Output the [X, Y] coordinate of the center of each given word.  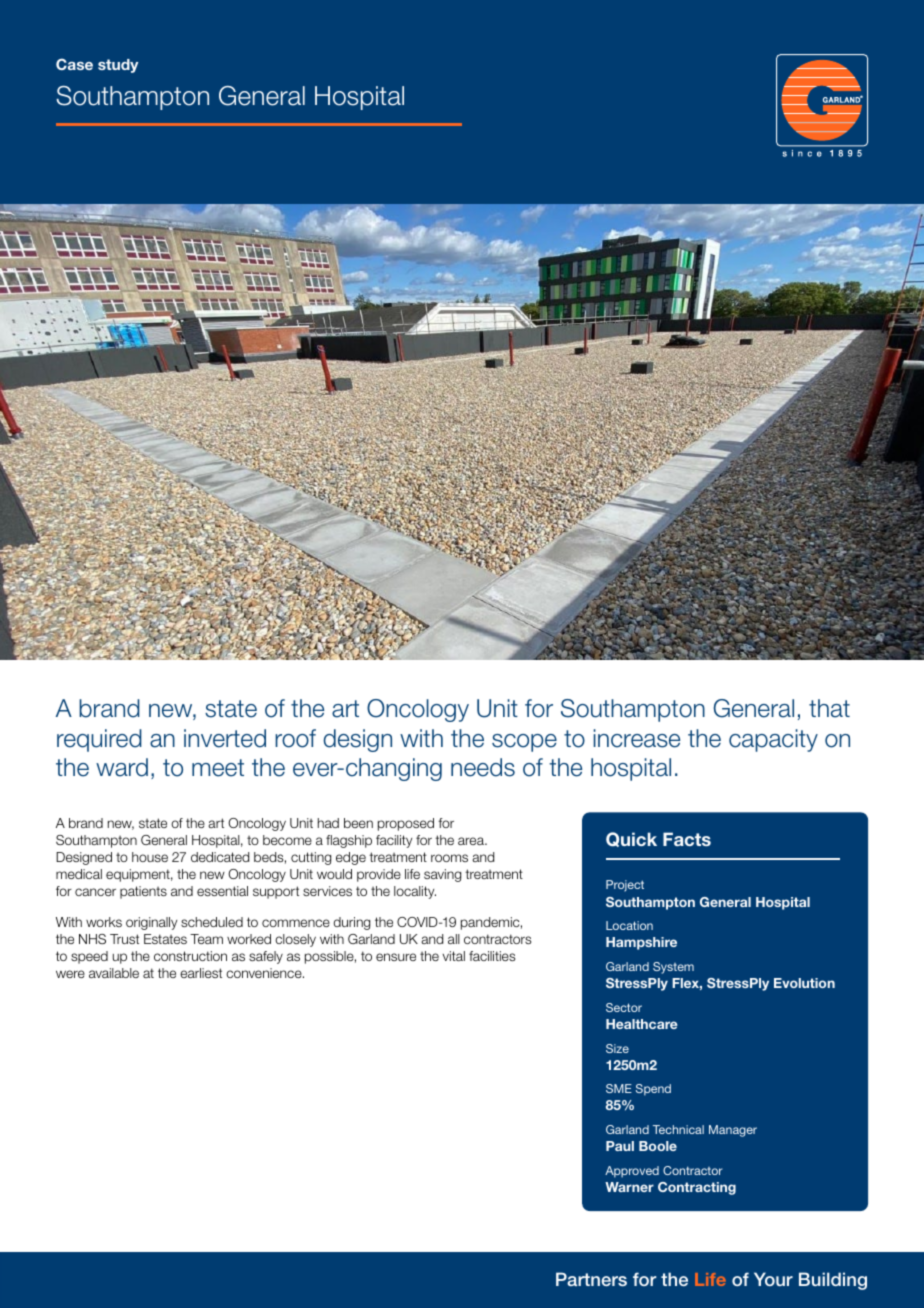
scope [524, 743]
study [118, 66]
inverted [225, 738]
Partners [591, 1279]
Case [74, 64]
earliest [201, 973]
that [829, 708]
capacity [773, 740]
